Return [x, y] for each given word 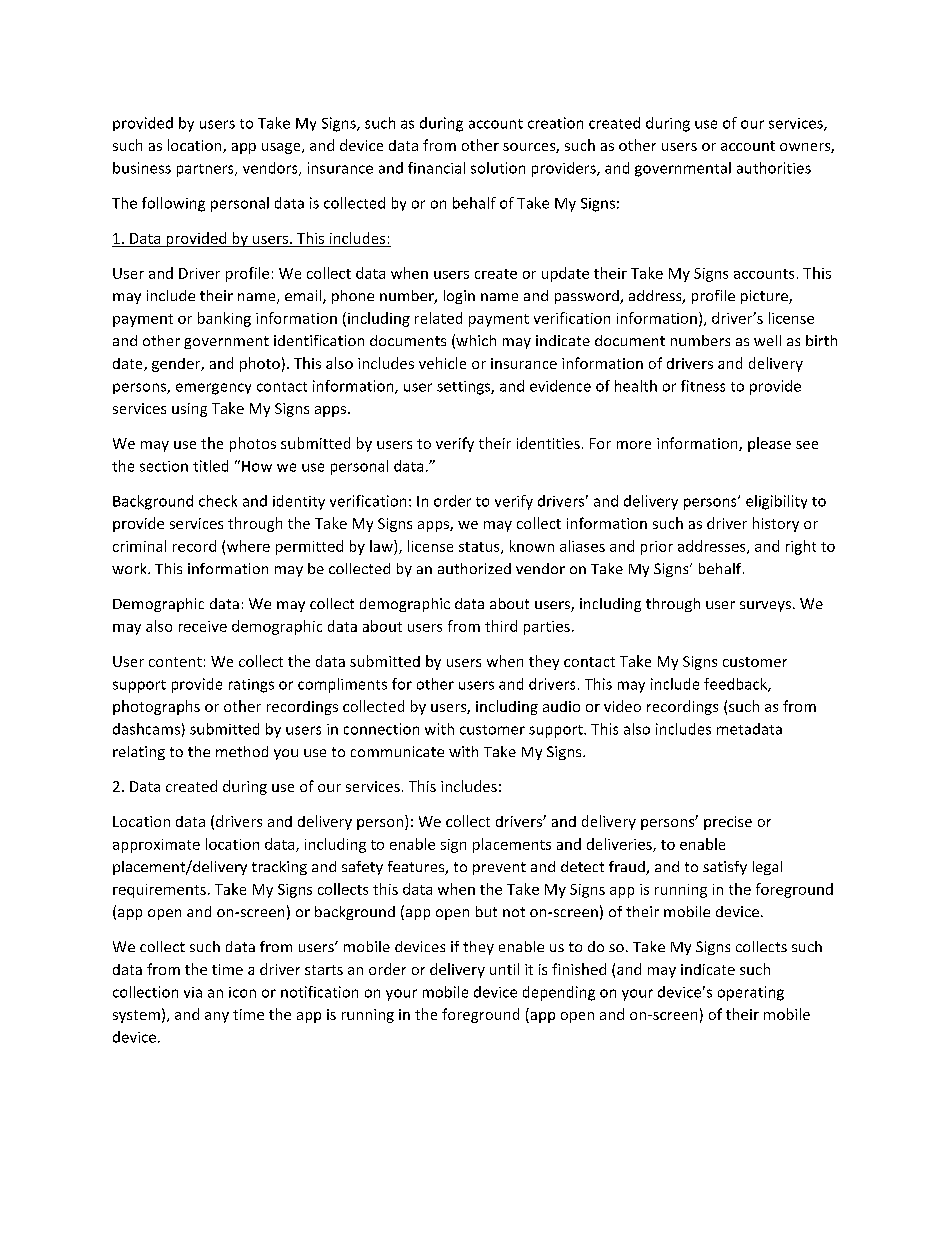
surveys [765, 606]
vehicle [442, 363]
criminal [139, 546]
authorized [474, 568]
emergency [213, 389]
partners [206, 170]
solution [498, 168]
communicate [397, 751]
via [193, 992]
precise [728, 823]
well [767, 340]
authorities [774, 168]
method [242, 751]
